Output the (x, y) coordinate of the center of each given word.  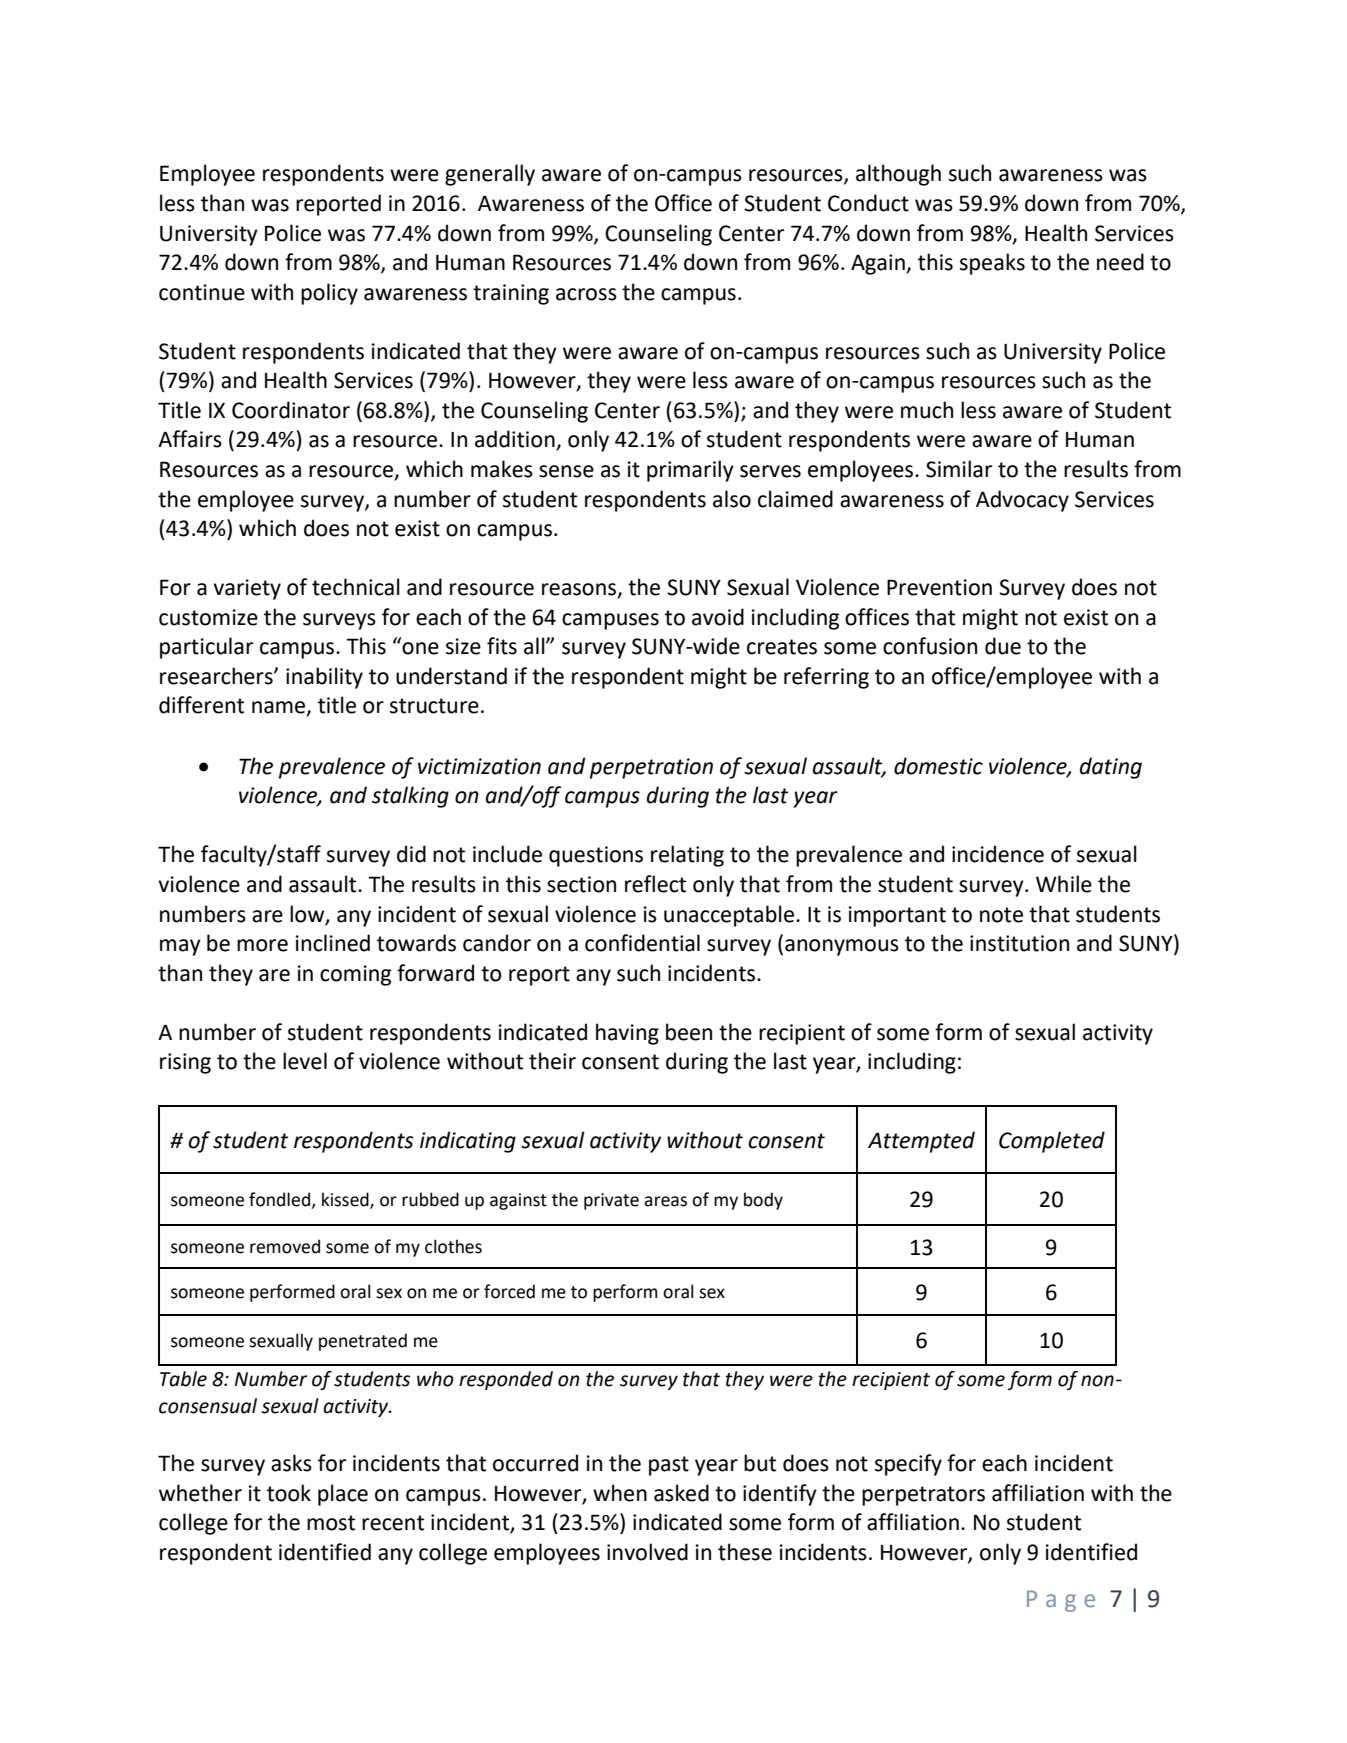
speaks (992, 264)
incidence (998, 854)
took (289, 1493)
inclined (333, 943)
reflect (655, 884)
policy (329, 294)
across (586, 294)
